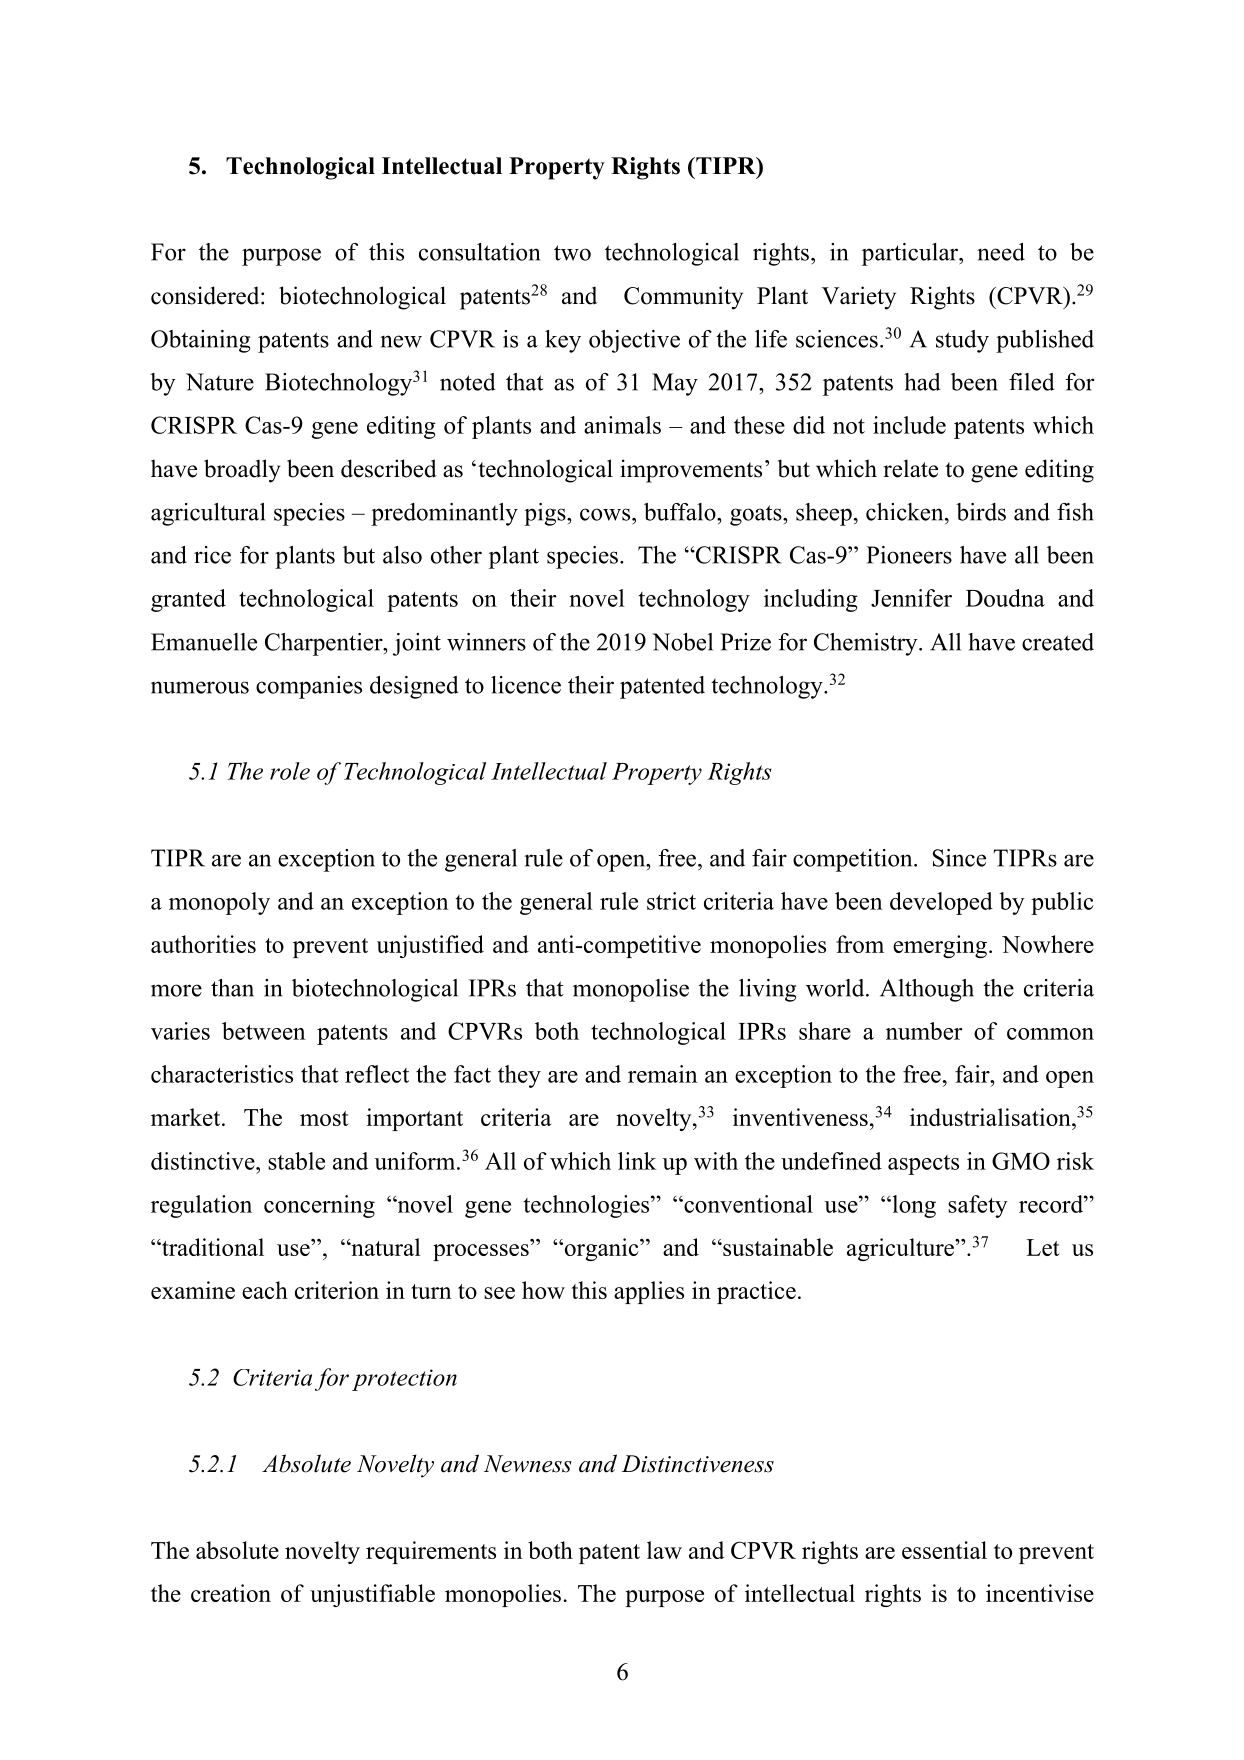 The height and width of the screenshot is (1760, 1244). What do you see at coordinates (219, 903) in the screenshot?
I see `monopoly` at bounding box center [219, 903].
